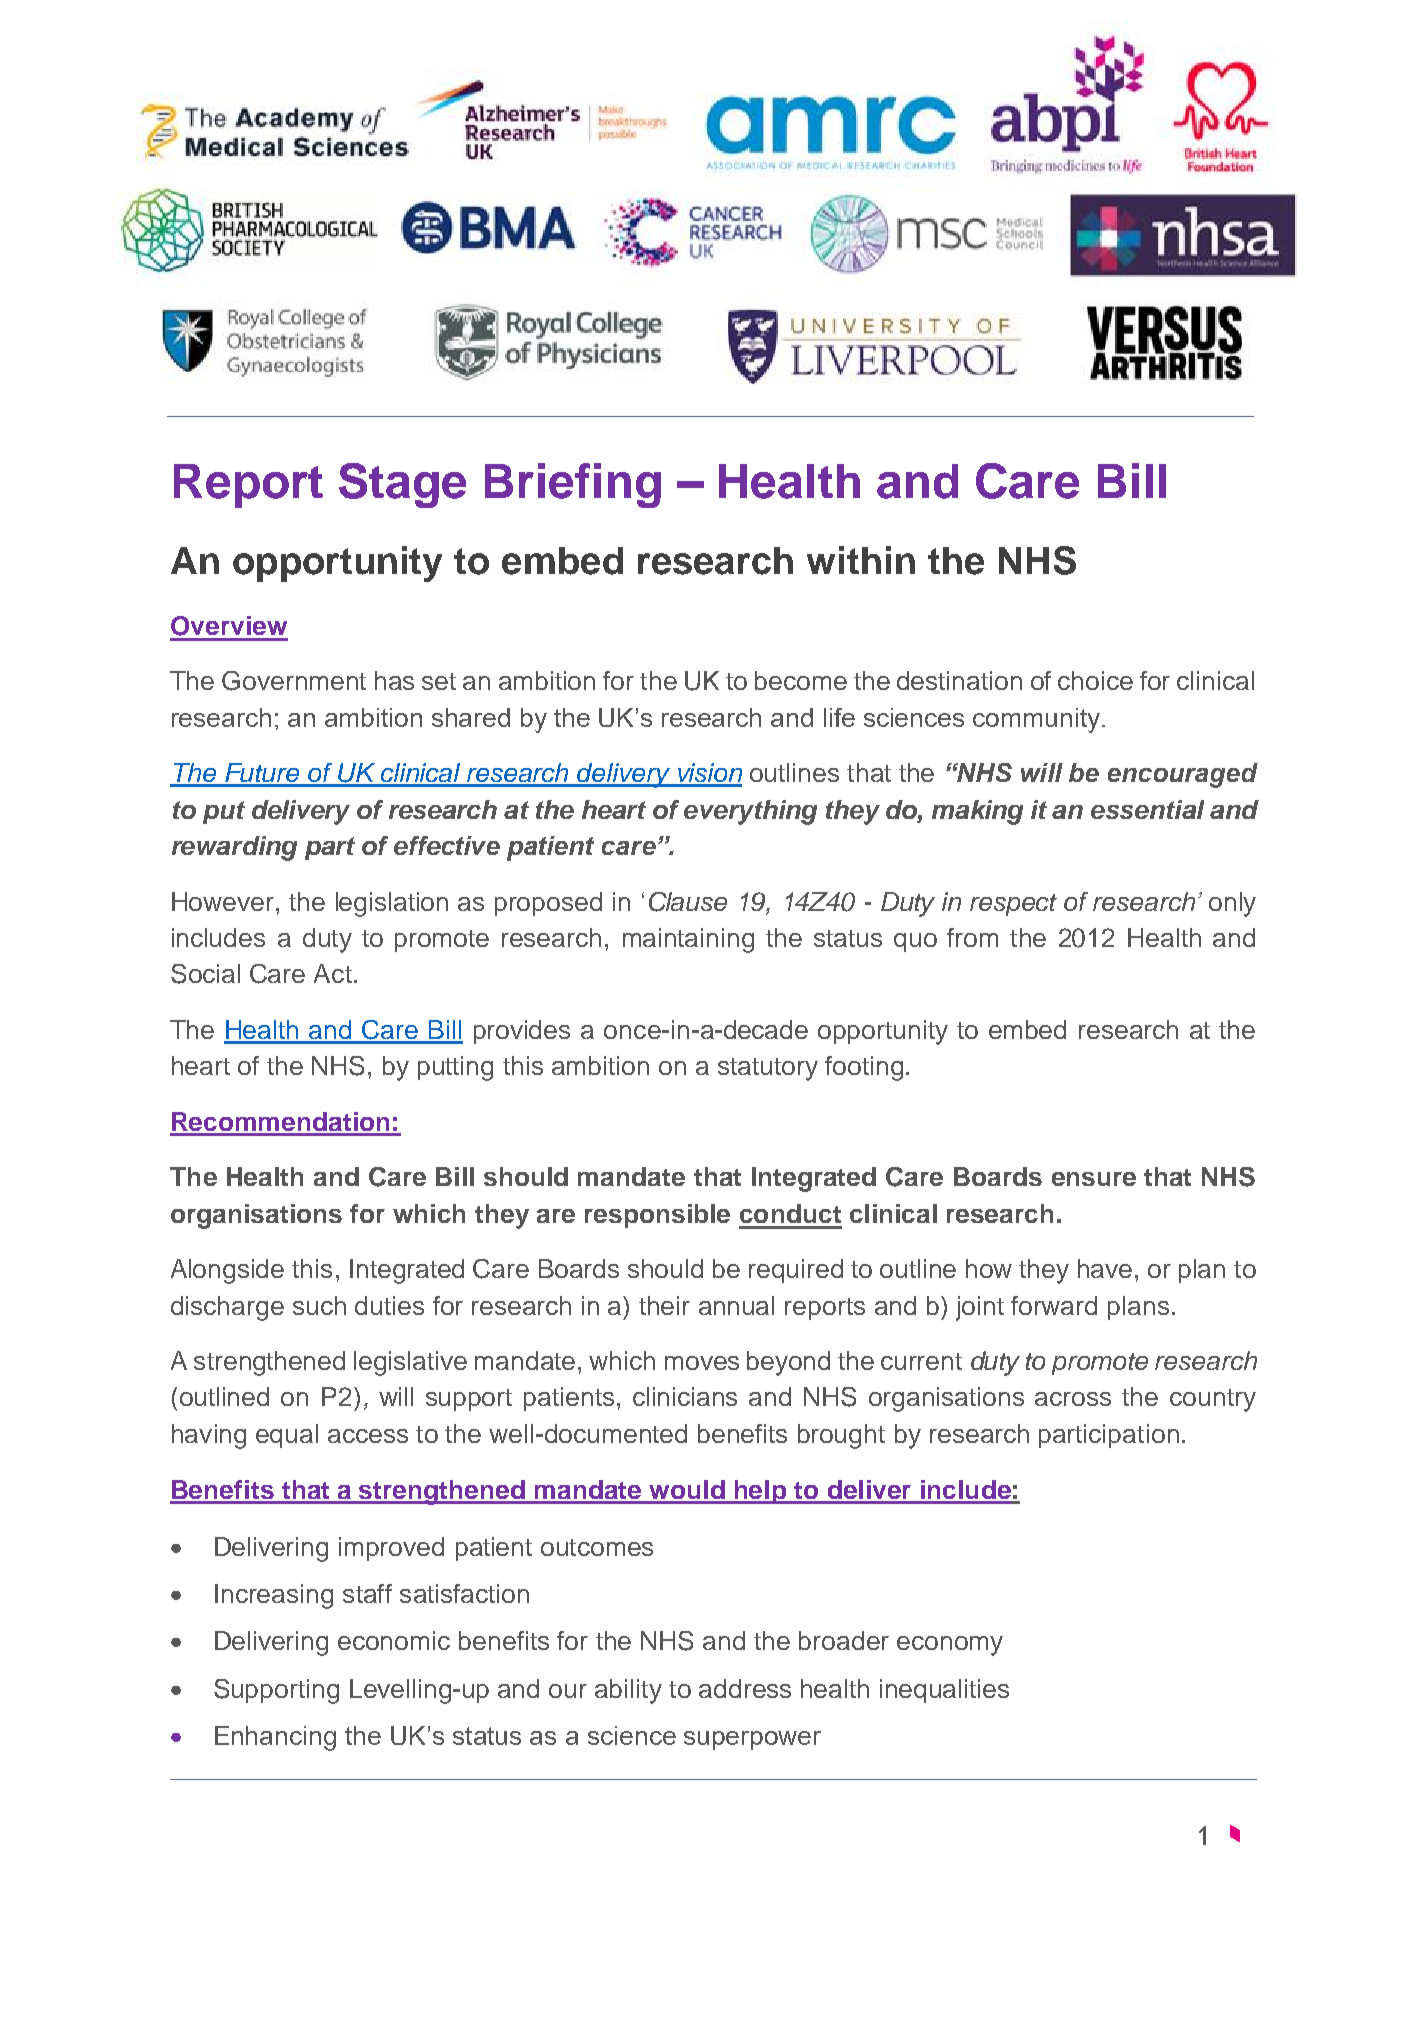 The width and height of the screenshot is (1426, 2018). Describe the element at coordinates (319, 1305) in the screenshot. I see `such` at that location.
